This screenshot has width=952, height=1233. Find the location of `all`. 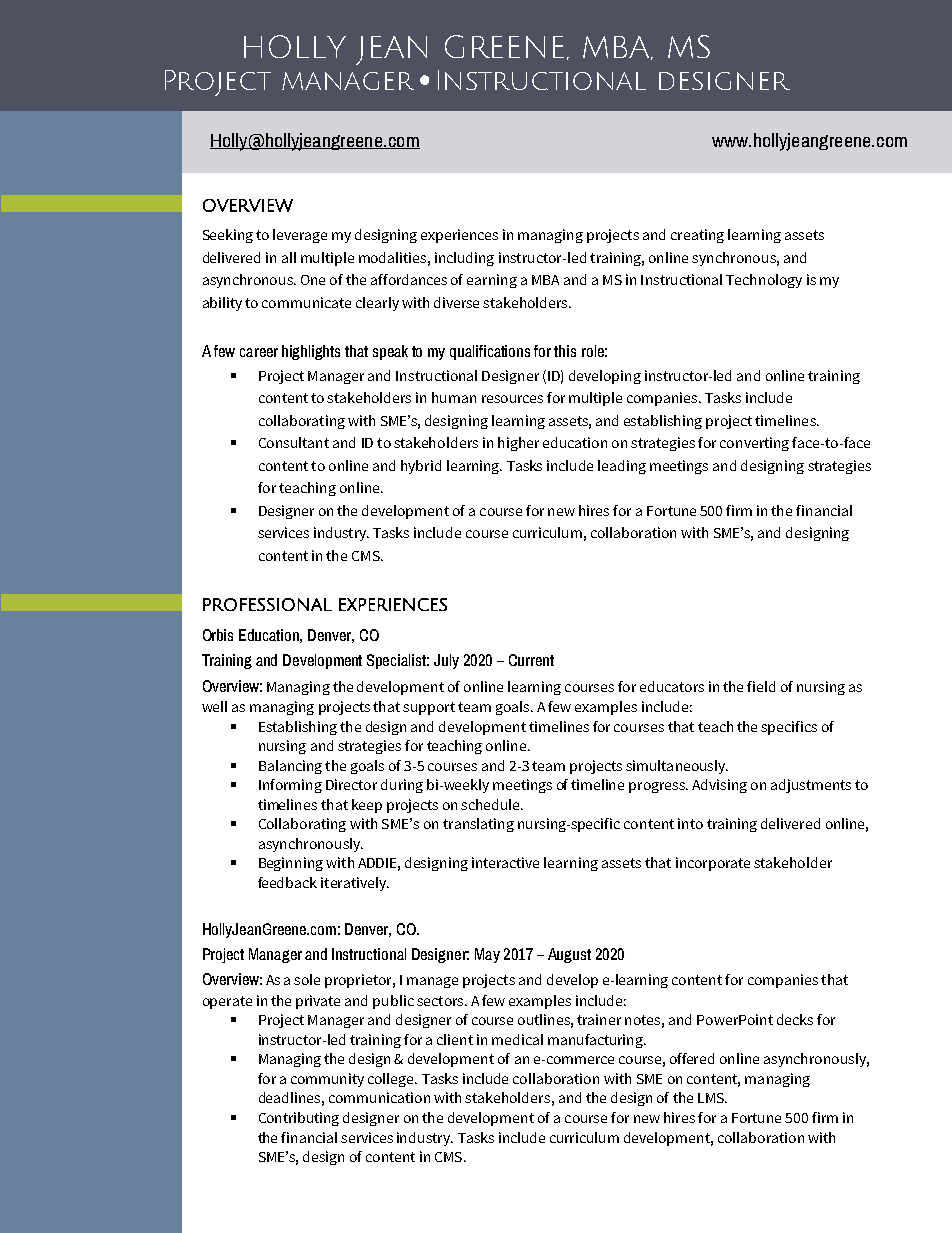

all is located at coordinates (289, 257).
